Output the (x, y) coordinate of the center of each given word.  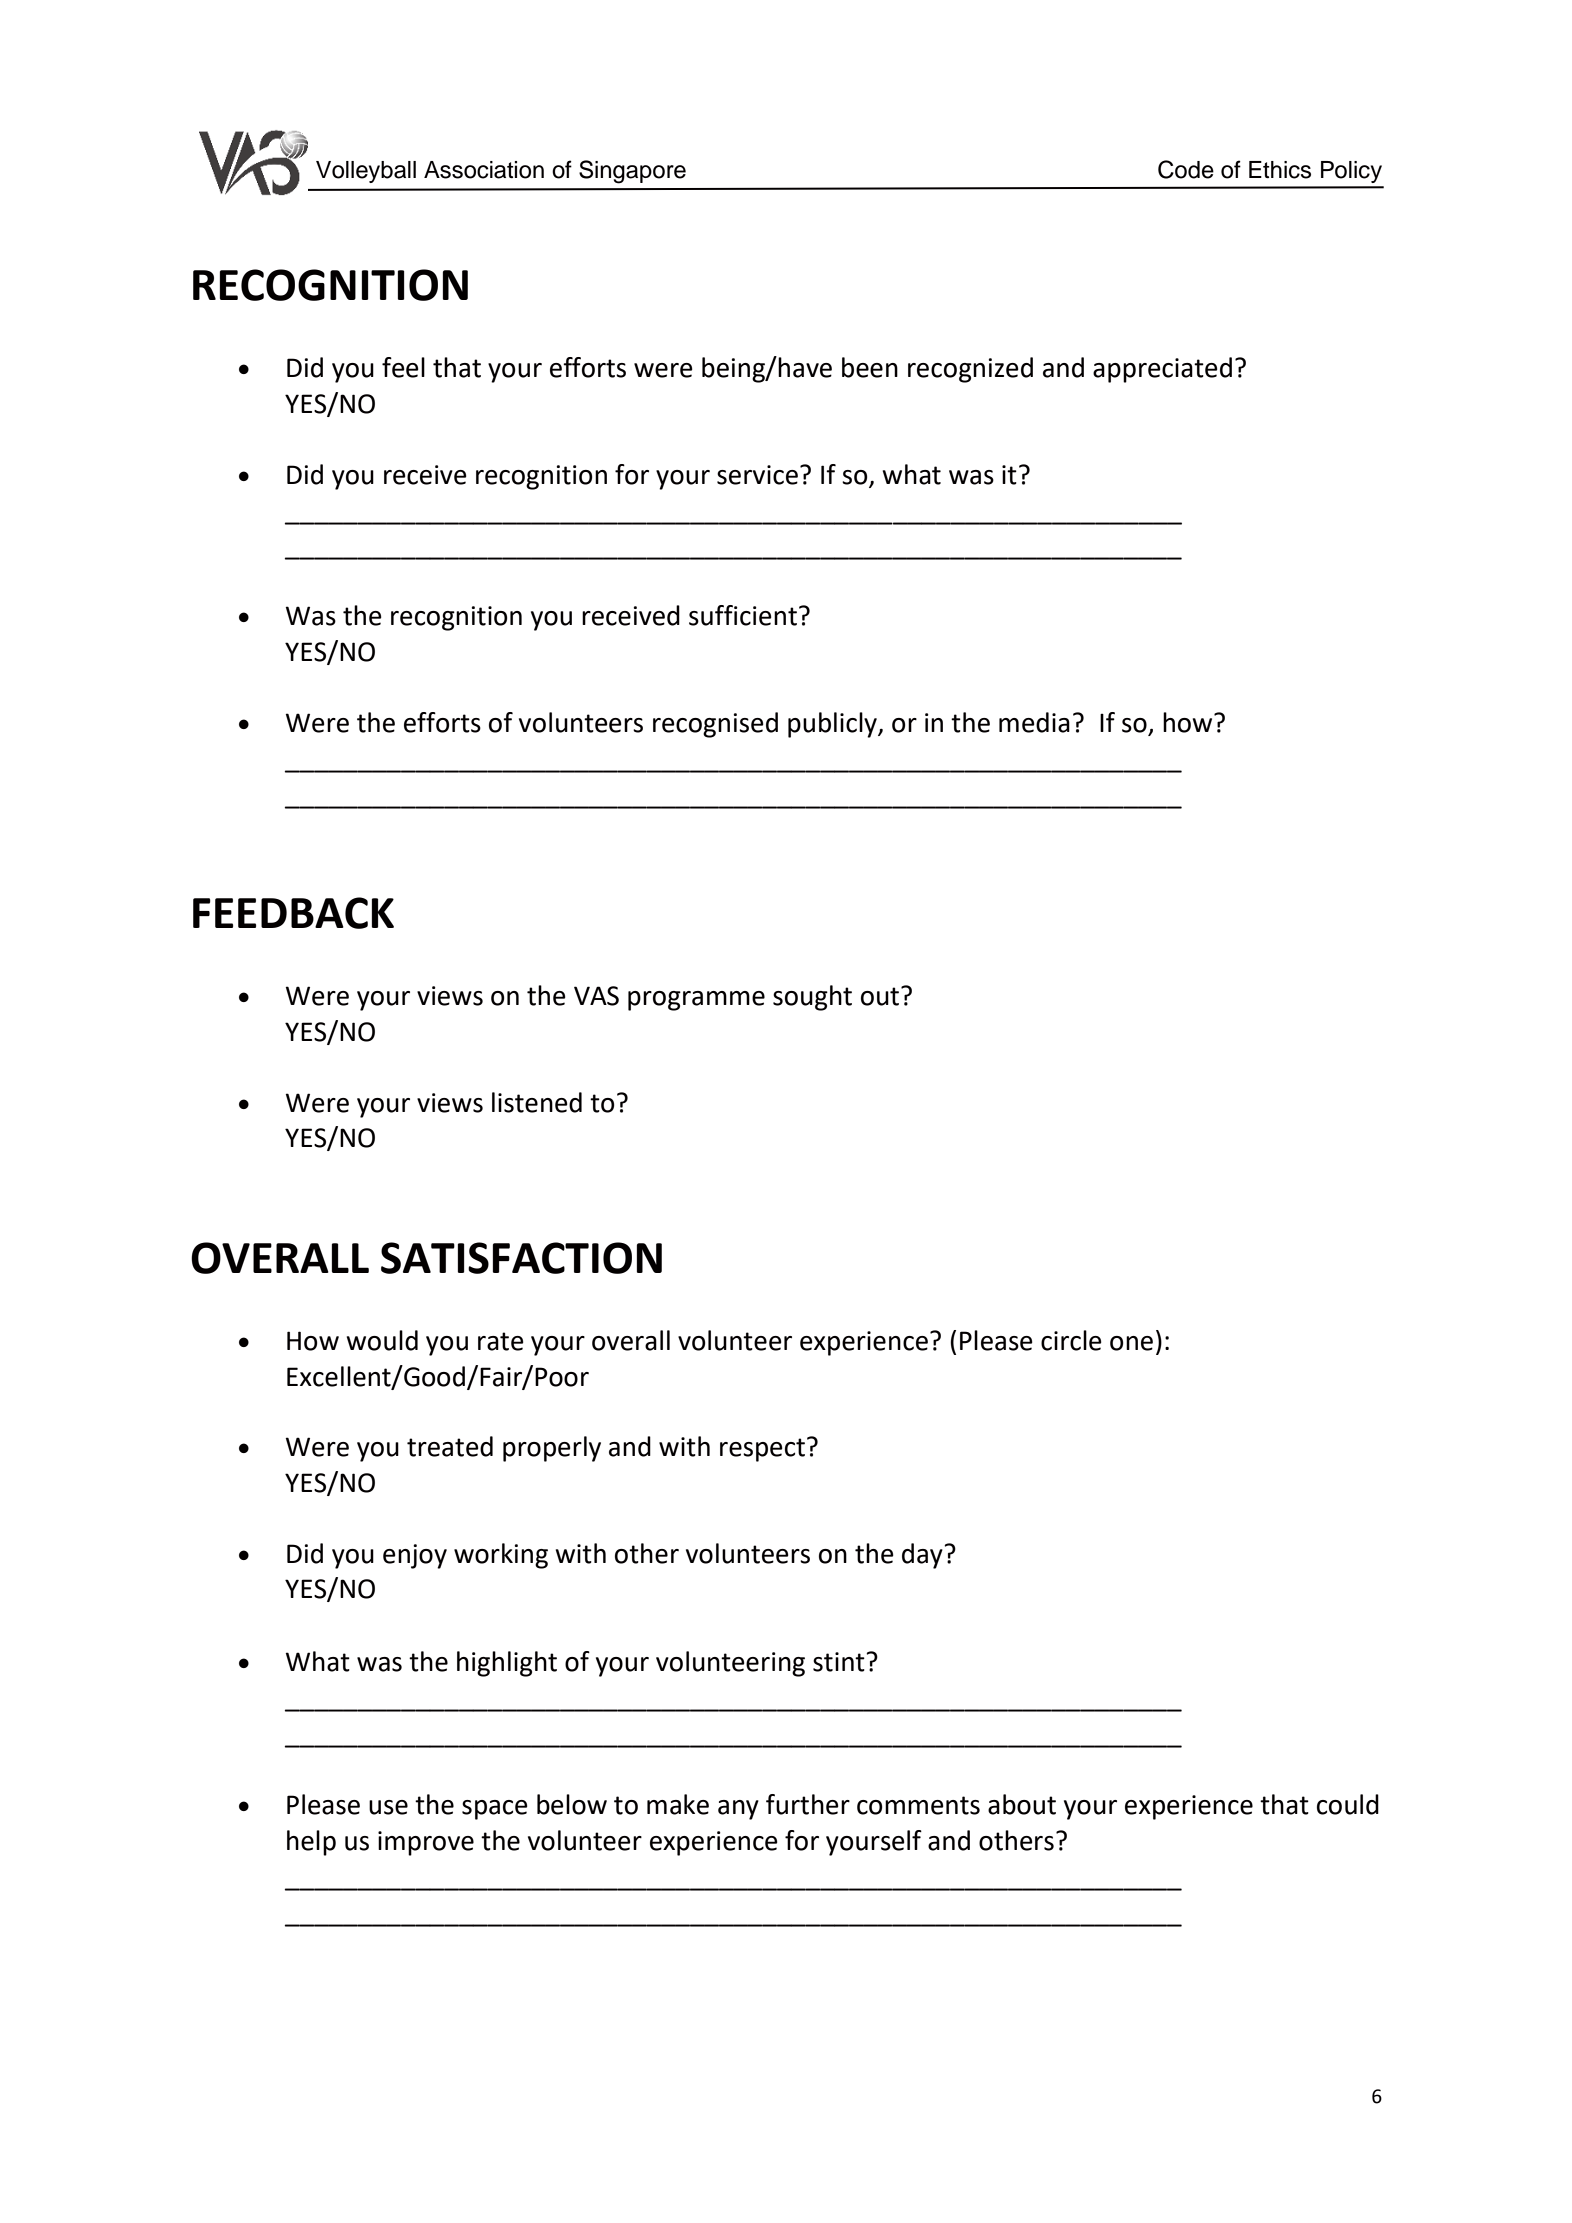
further (808, 1804)
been (870, 367)
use (388, 1807)
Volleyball (366, 172)
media (1034, 722)
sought (812, 998)
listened (537, 1102)
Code (1186, 169)
